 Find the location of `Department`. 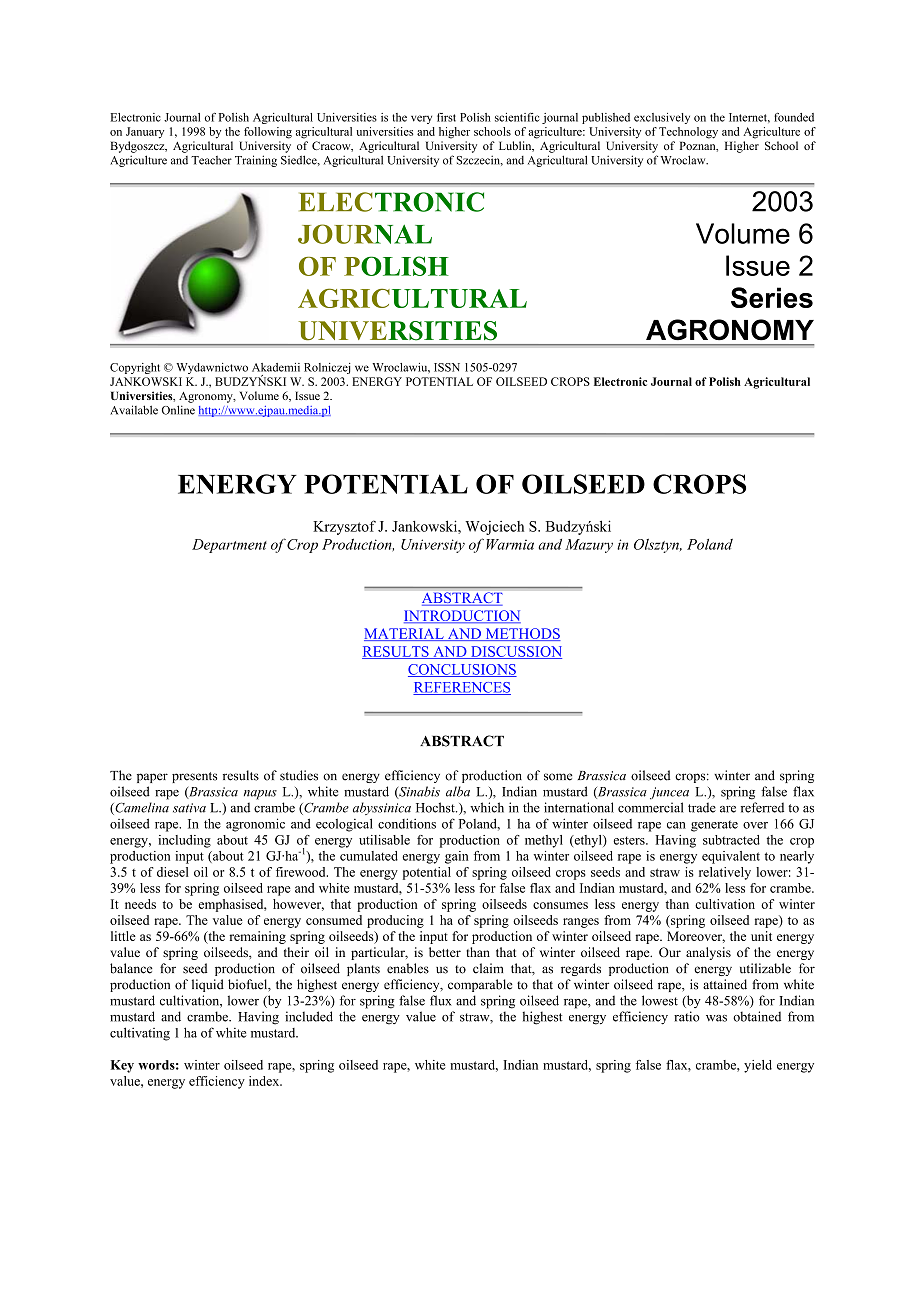

Department is located at coordinates (229, 546).
